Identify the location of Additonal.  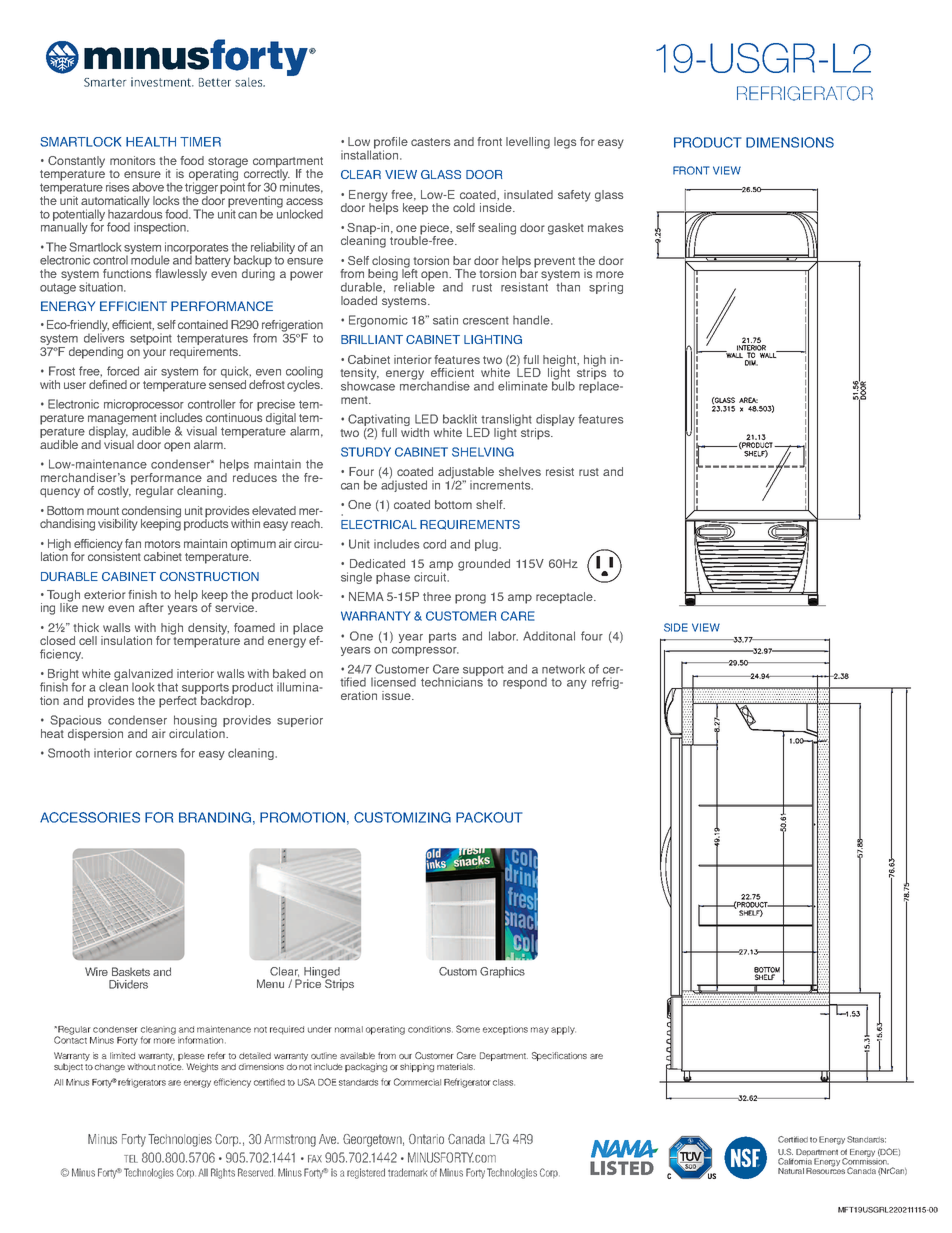
(549, 636).
